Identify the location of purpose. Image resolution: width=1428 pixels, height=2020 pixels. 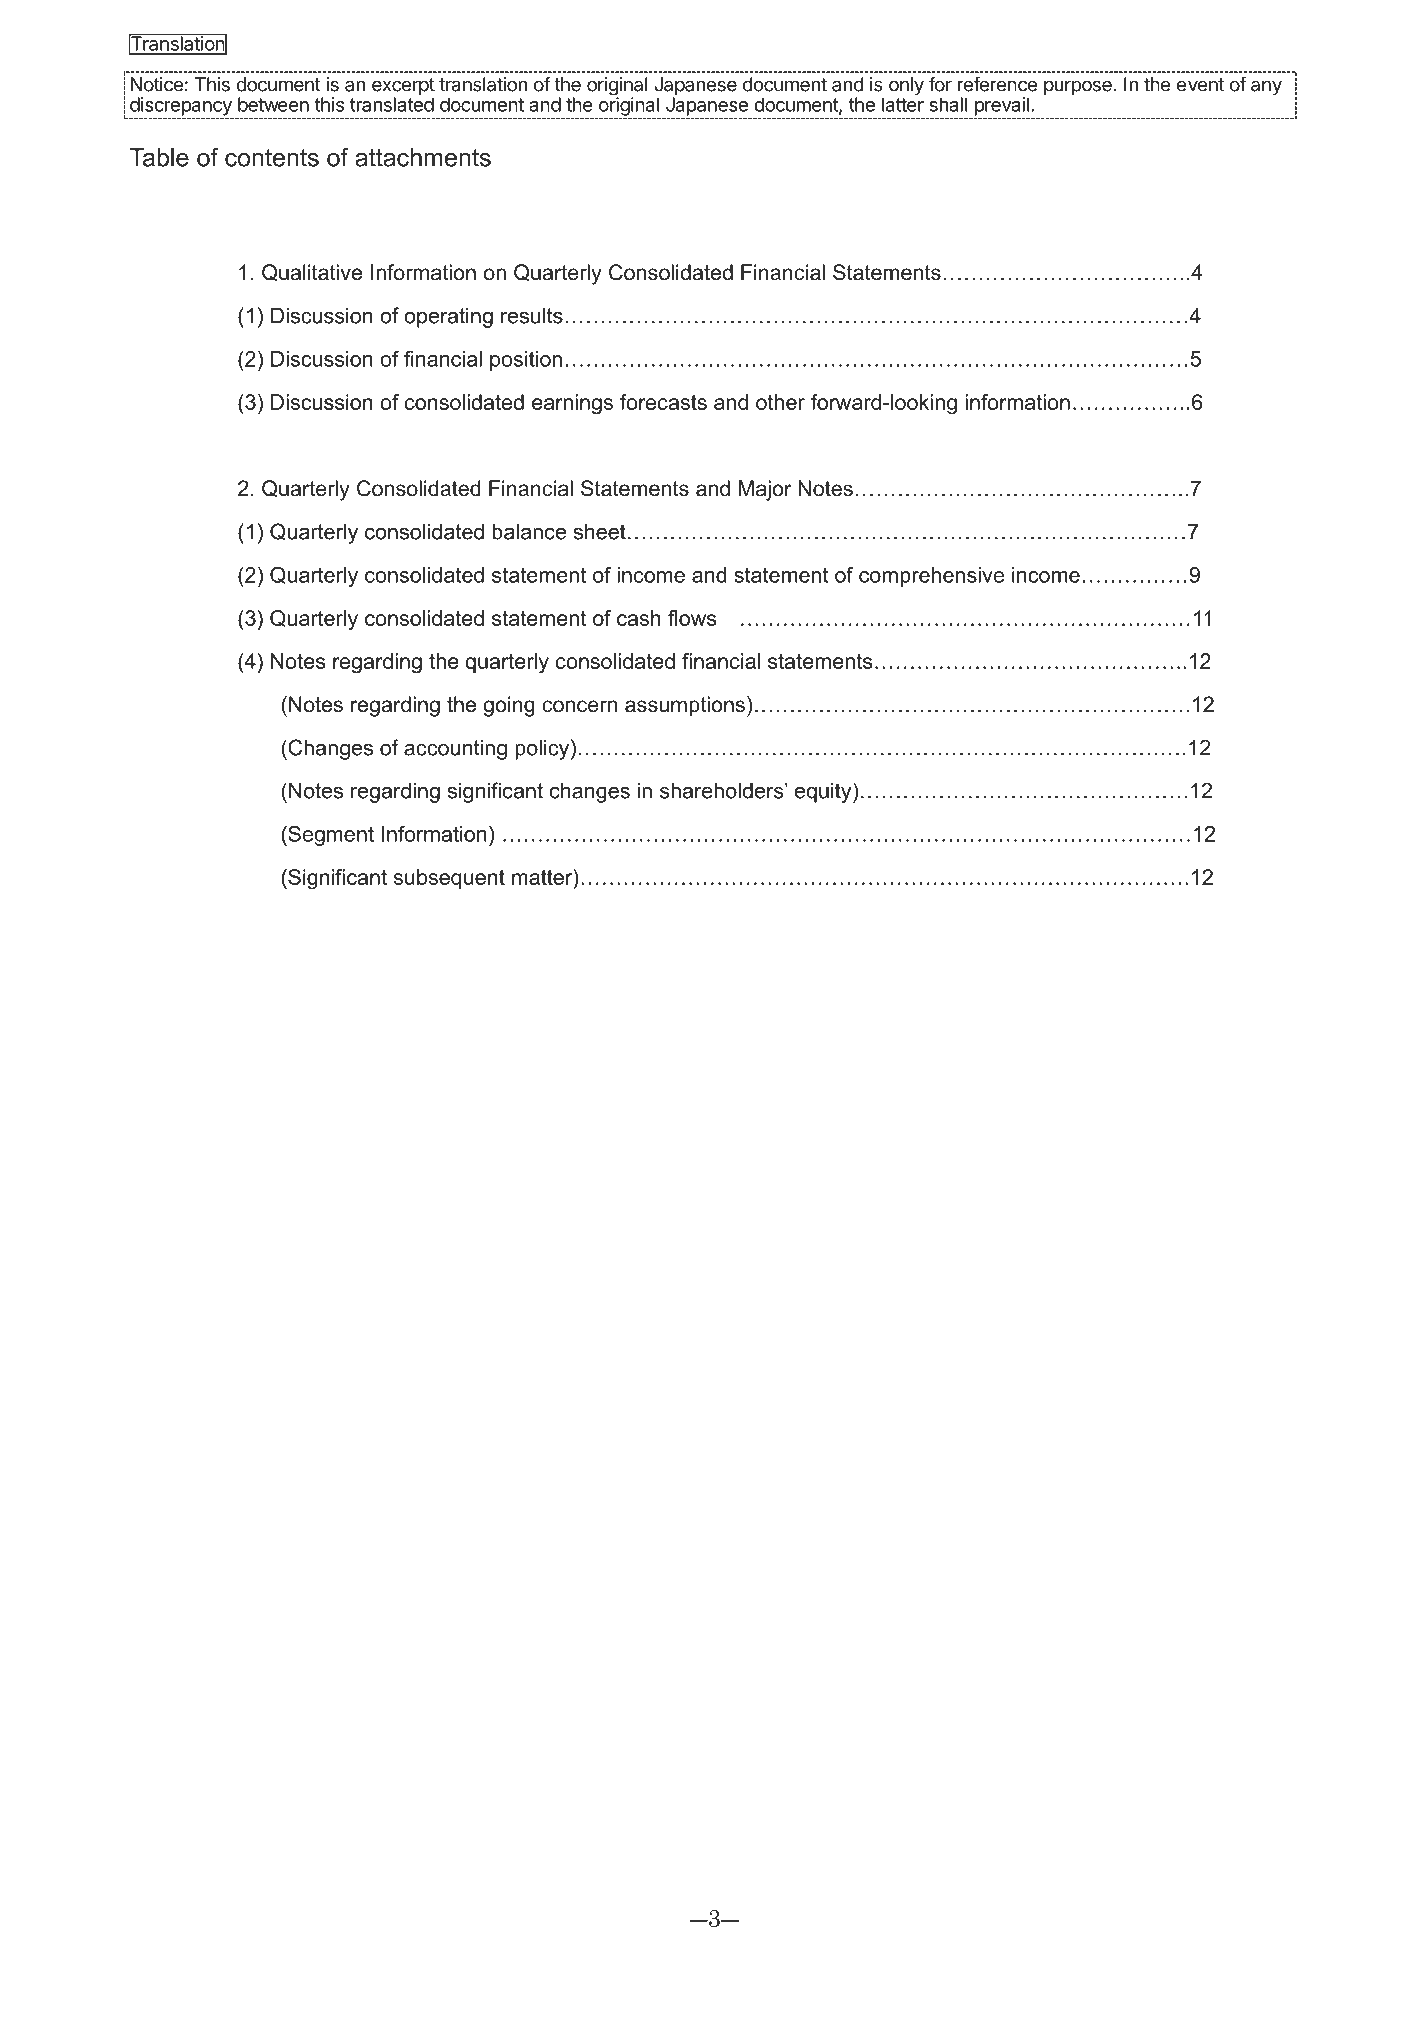
(1079, 87).
